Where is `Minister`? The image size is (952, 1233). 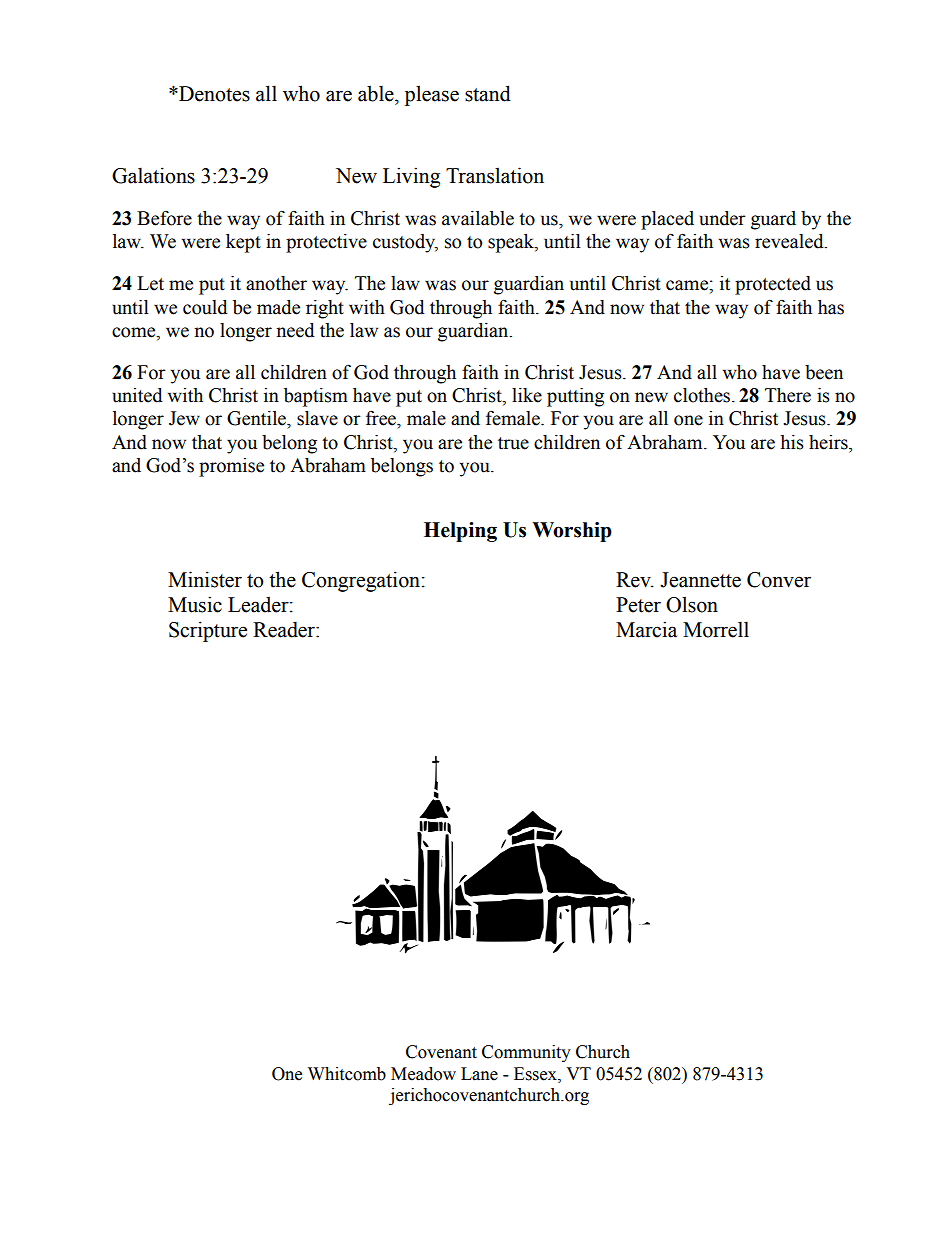
Minister is located at coordinates (205, 579).
